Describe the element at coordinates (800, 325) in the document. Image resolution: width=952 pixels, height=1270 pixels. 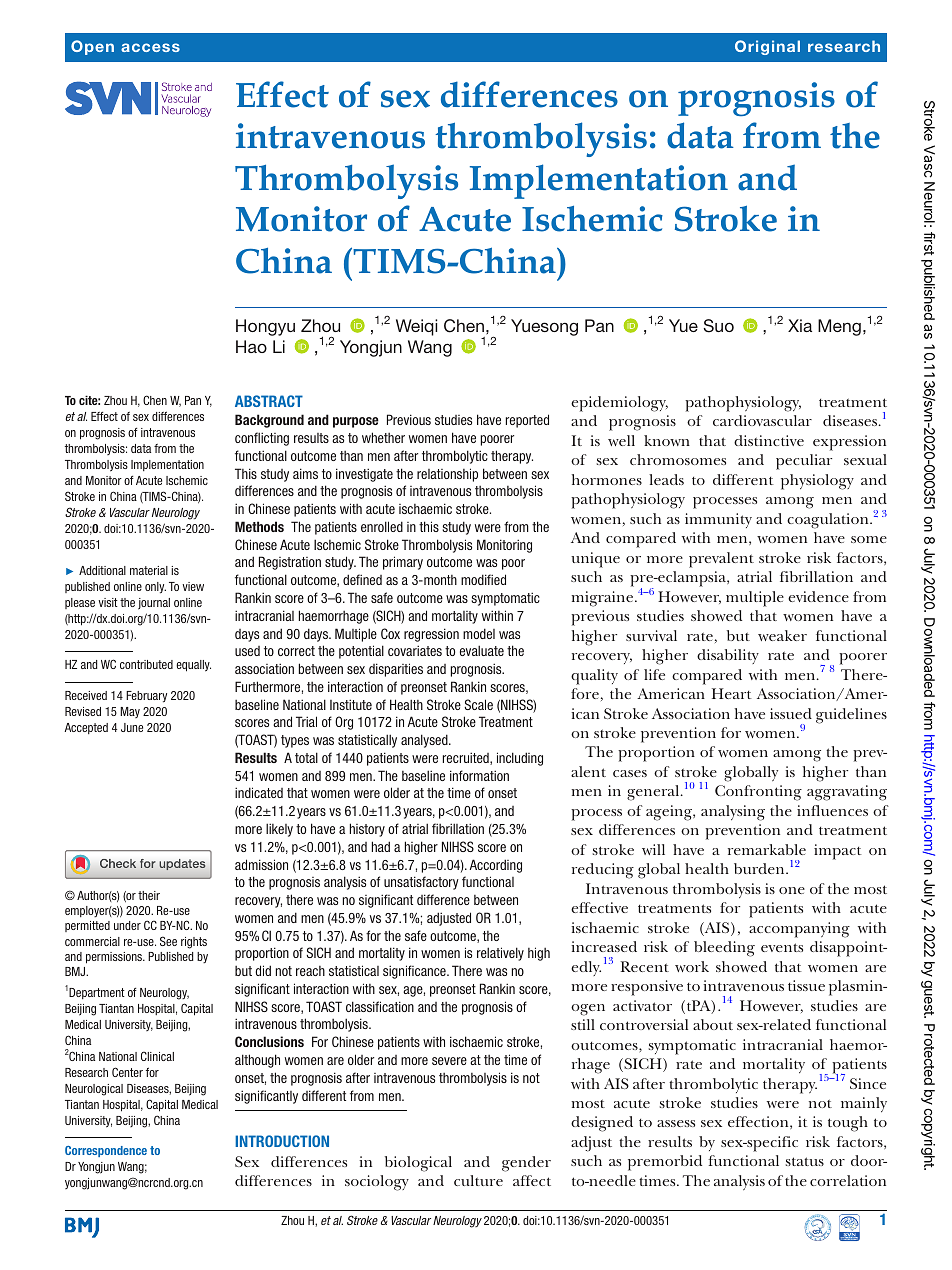
I see `Xia` at that location.
